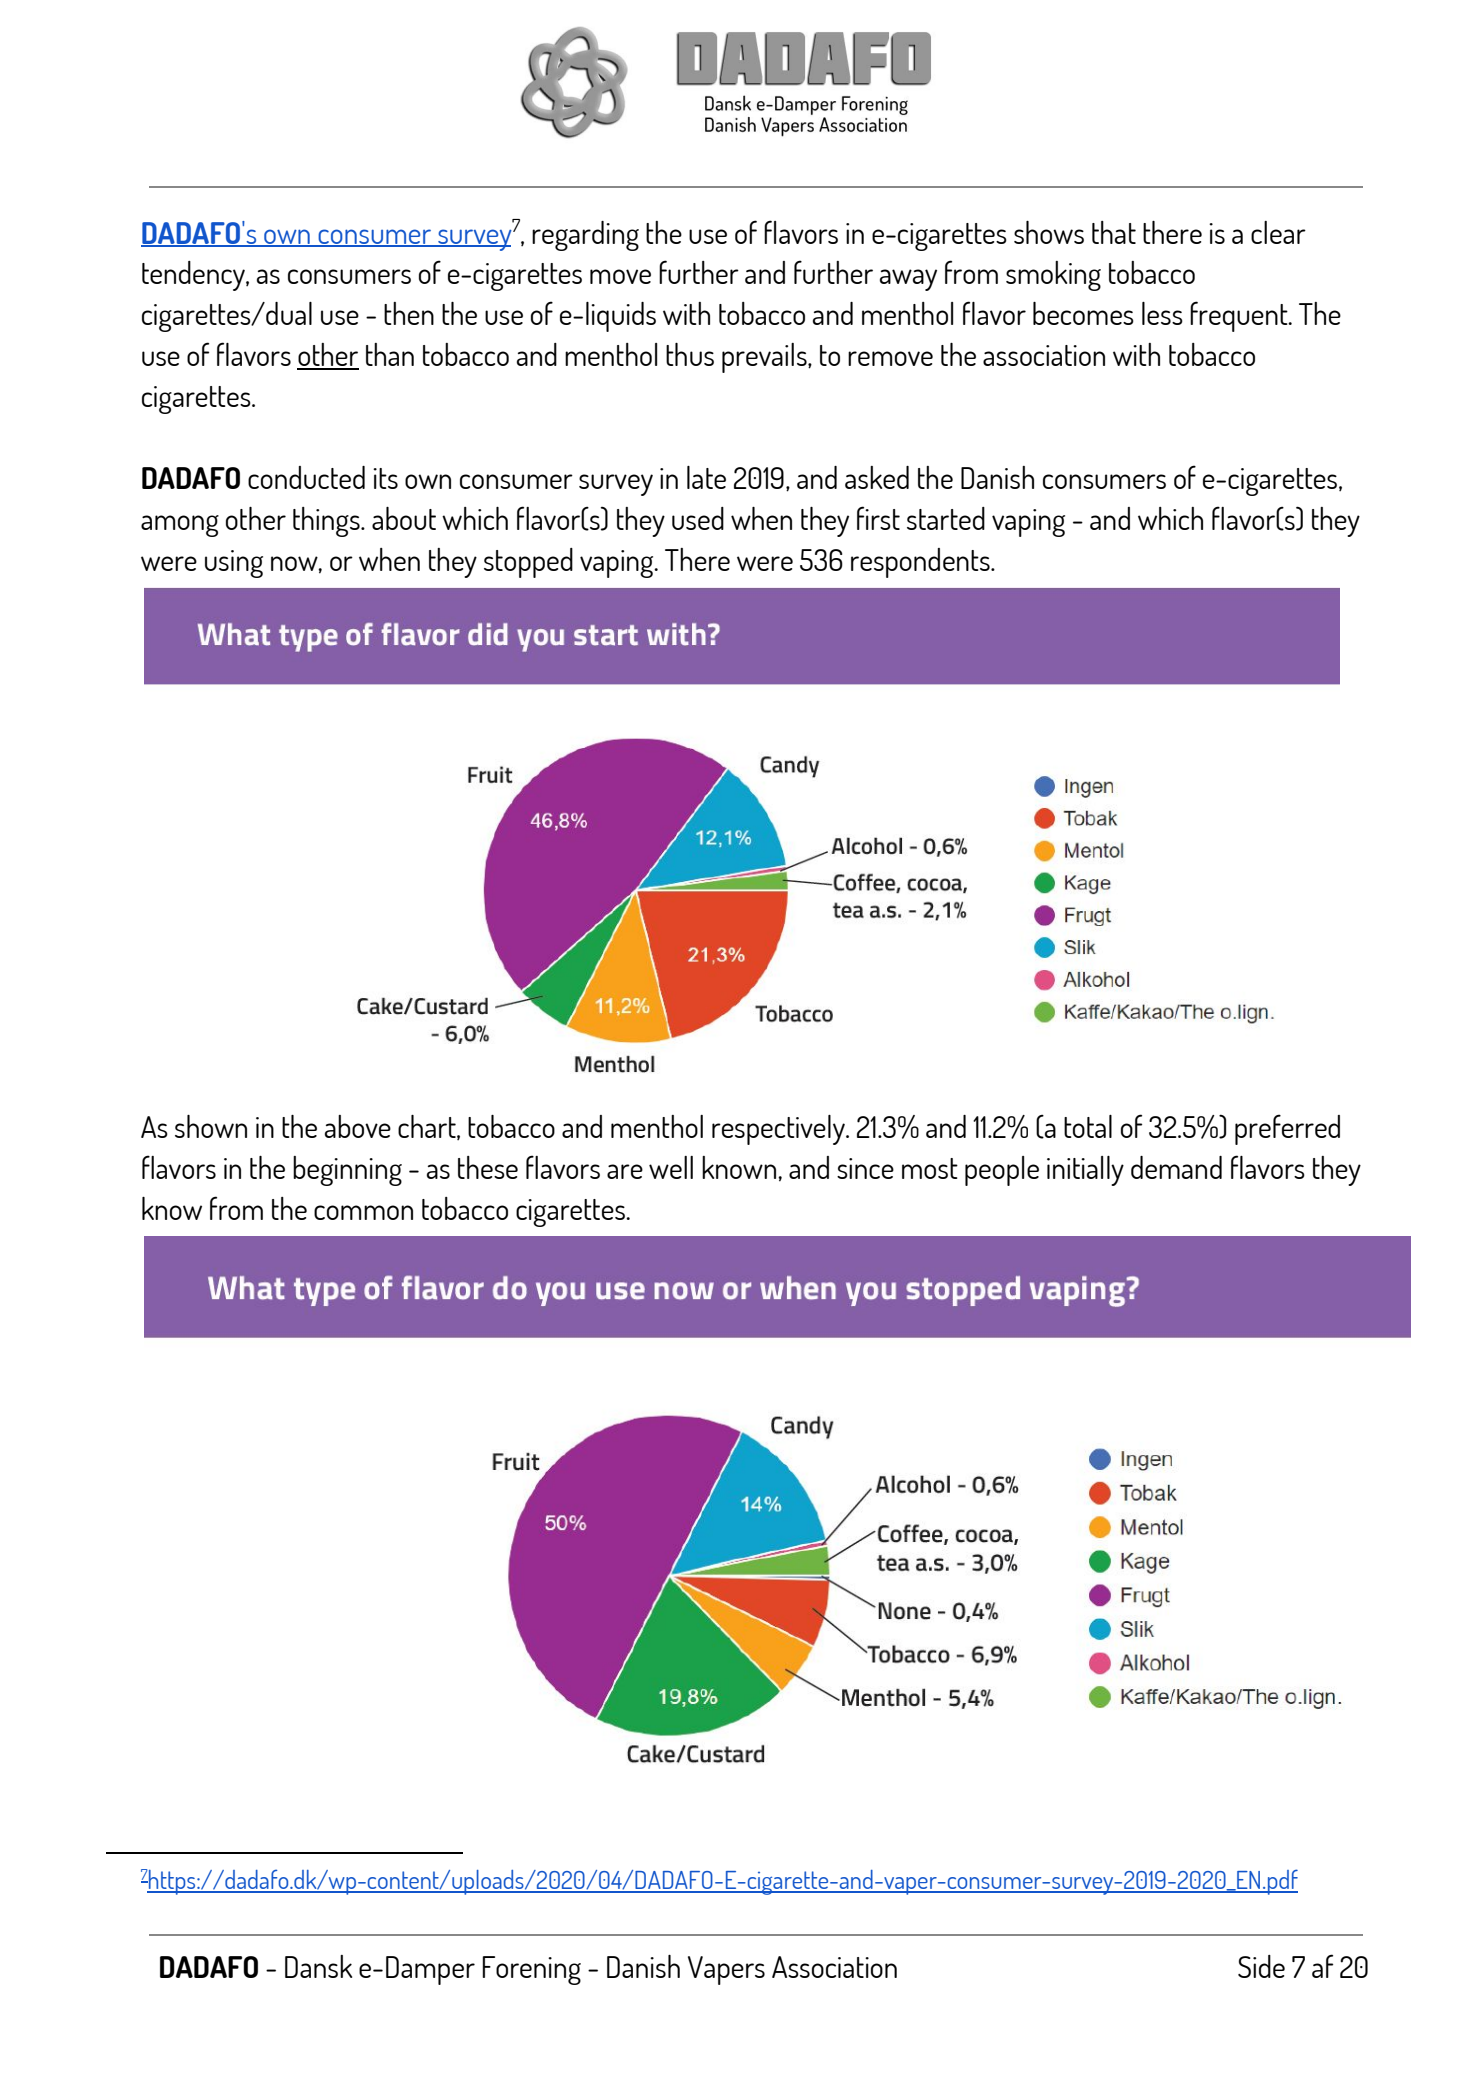  Describe the element at coordinates (363, 1212) in the image. I see `common` at that location.
